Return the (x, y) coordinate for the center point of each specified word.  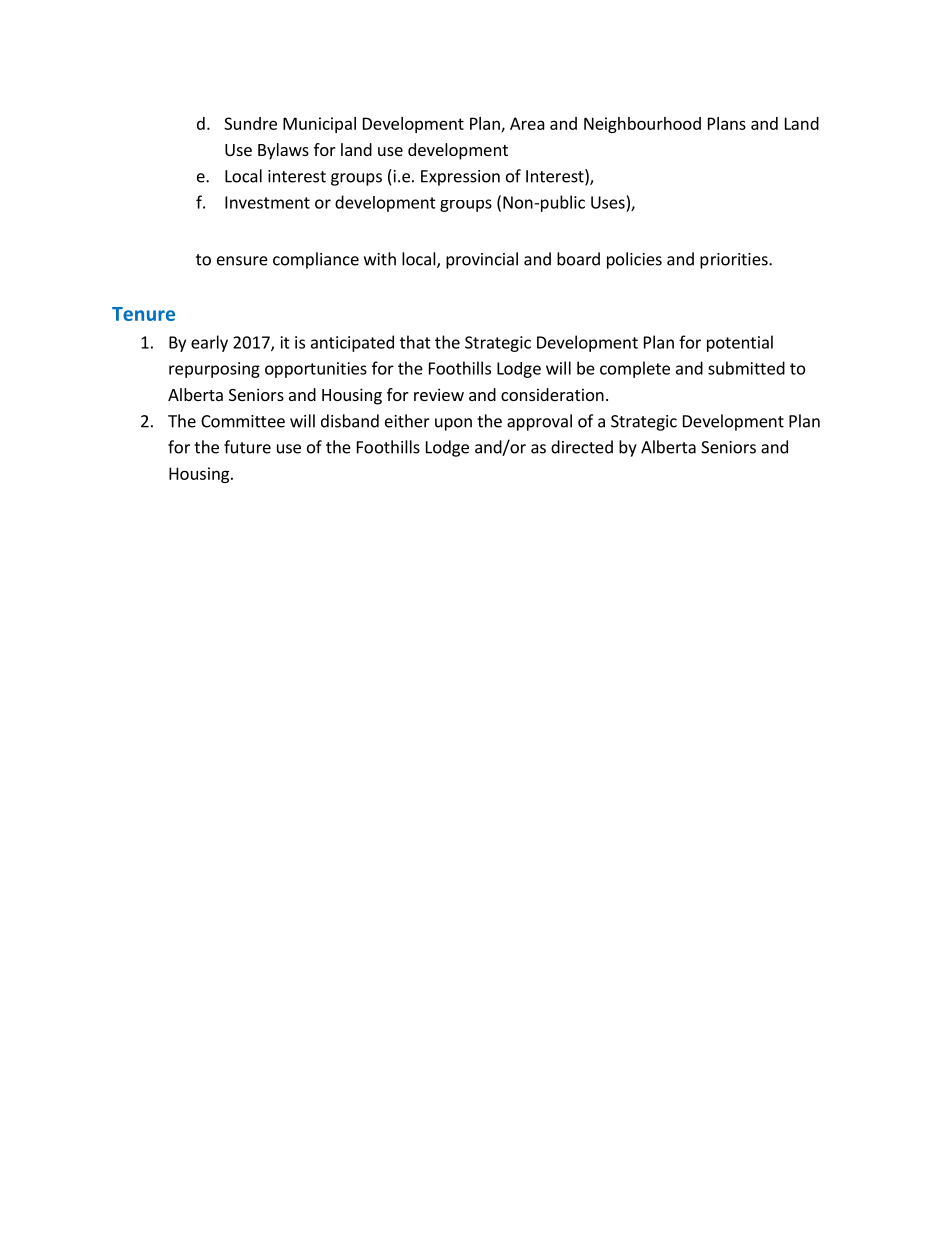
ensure (242, 261)
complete (635, 369)
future (247, 447)
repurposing (214, 370)
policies (634, 260)
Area (527, 123)
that (415, 342)
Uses (608, 202)
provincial (482, 260)
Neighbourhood (642, 125)
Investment (267, 202)
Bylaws (283, 151)
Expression (460, 178)
